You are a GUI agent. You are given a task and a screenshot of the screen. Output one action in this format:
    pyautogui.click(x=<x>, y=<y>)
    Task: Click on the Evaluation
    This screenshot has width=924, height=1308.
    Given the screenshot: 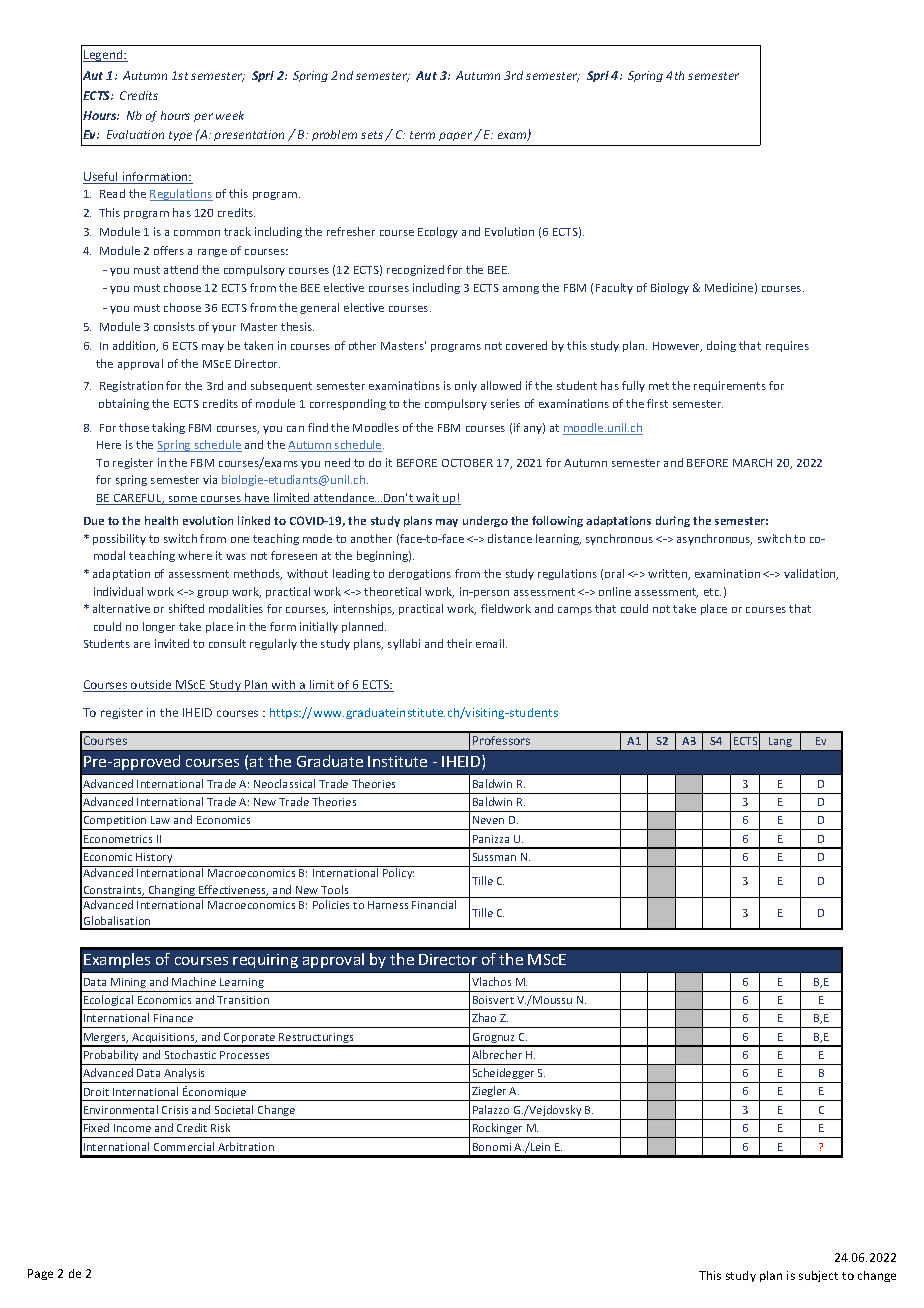 What is the action you would take?
    pyautogui.click(x=135, y=134)
